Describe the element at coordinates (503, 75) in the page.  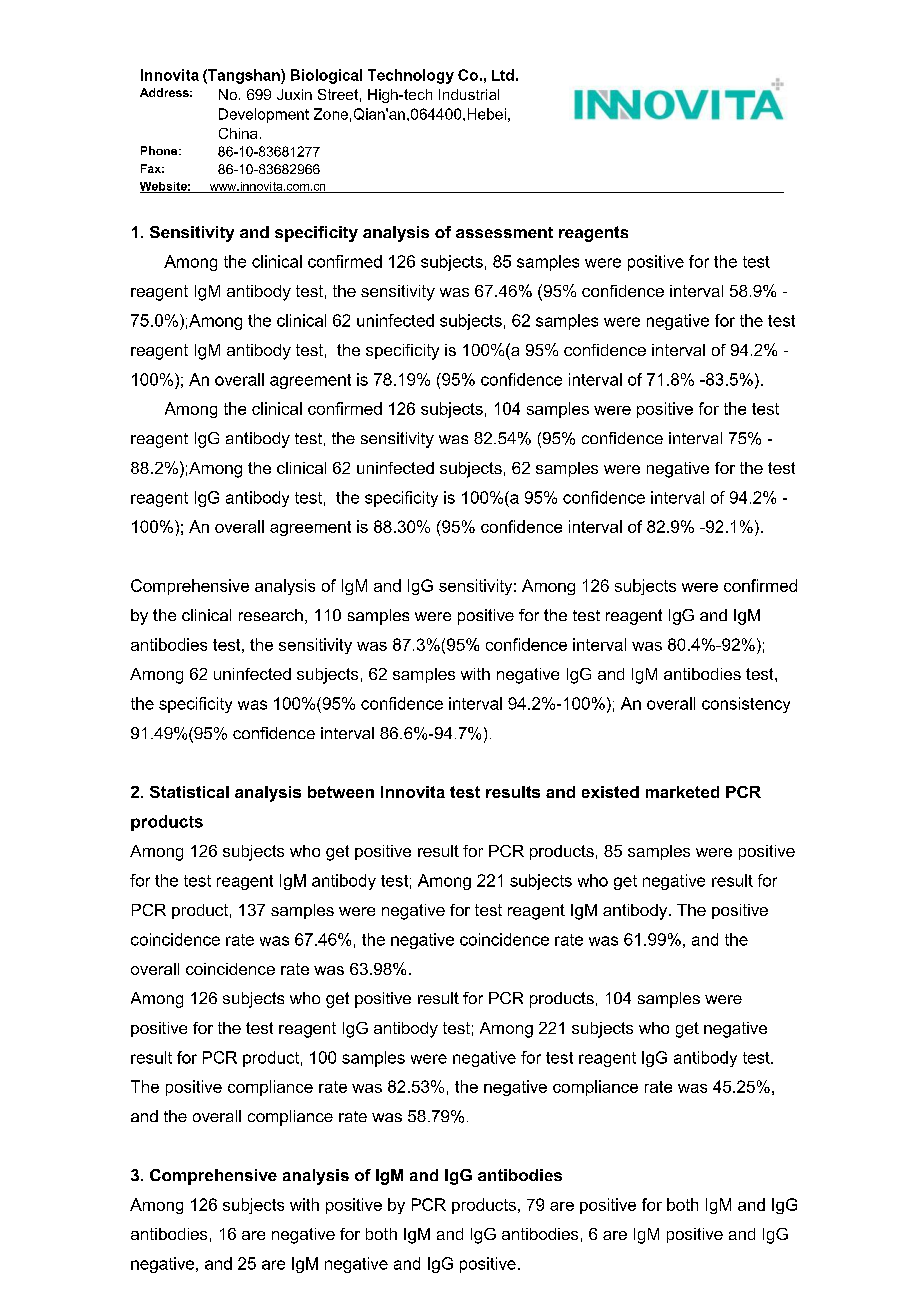
I see `Ltd` at that location.
